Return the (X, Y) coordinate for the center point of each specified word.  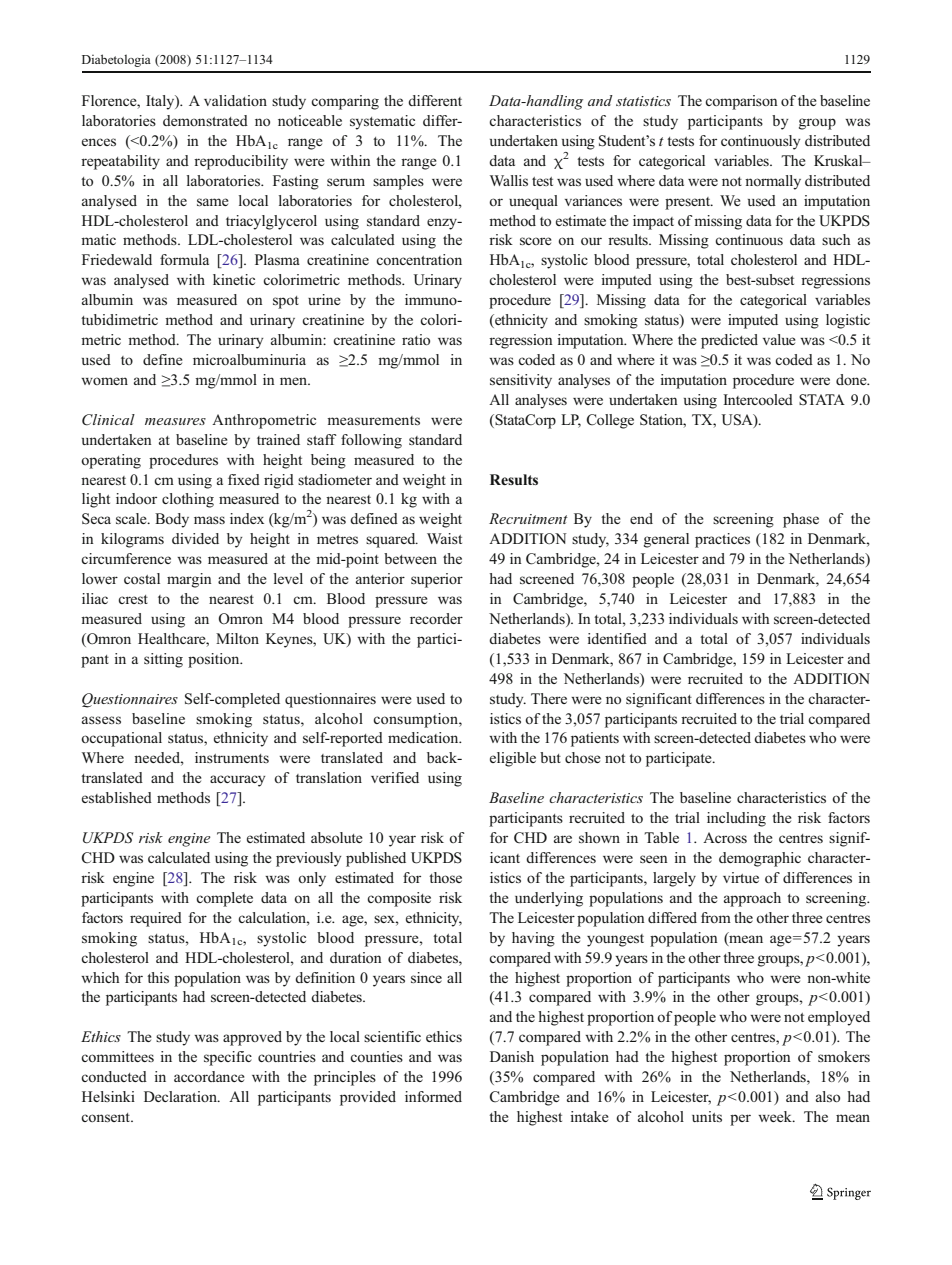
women (104, 381)
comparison (741, 102)
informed (433, 1096)
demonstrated (205, 120)
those (445, 877)
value (779, 339)
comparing (345, 102)
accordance (209, 1076)
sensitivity (521, 381)
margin (189, 580)
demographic (760, 859)
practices (722, 540)
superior (437, 580)
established (117, 797)
